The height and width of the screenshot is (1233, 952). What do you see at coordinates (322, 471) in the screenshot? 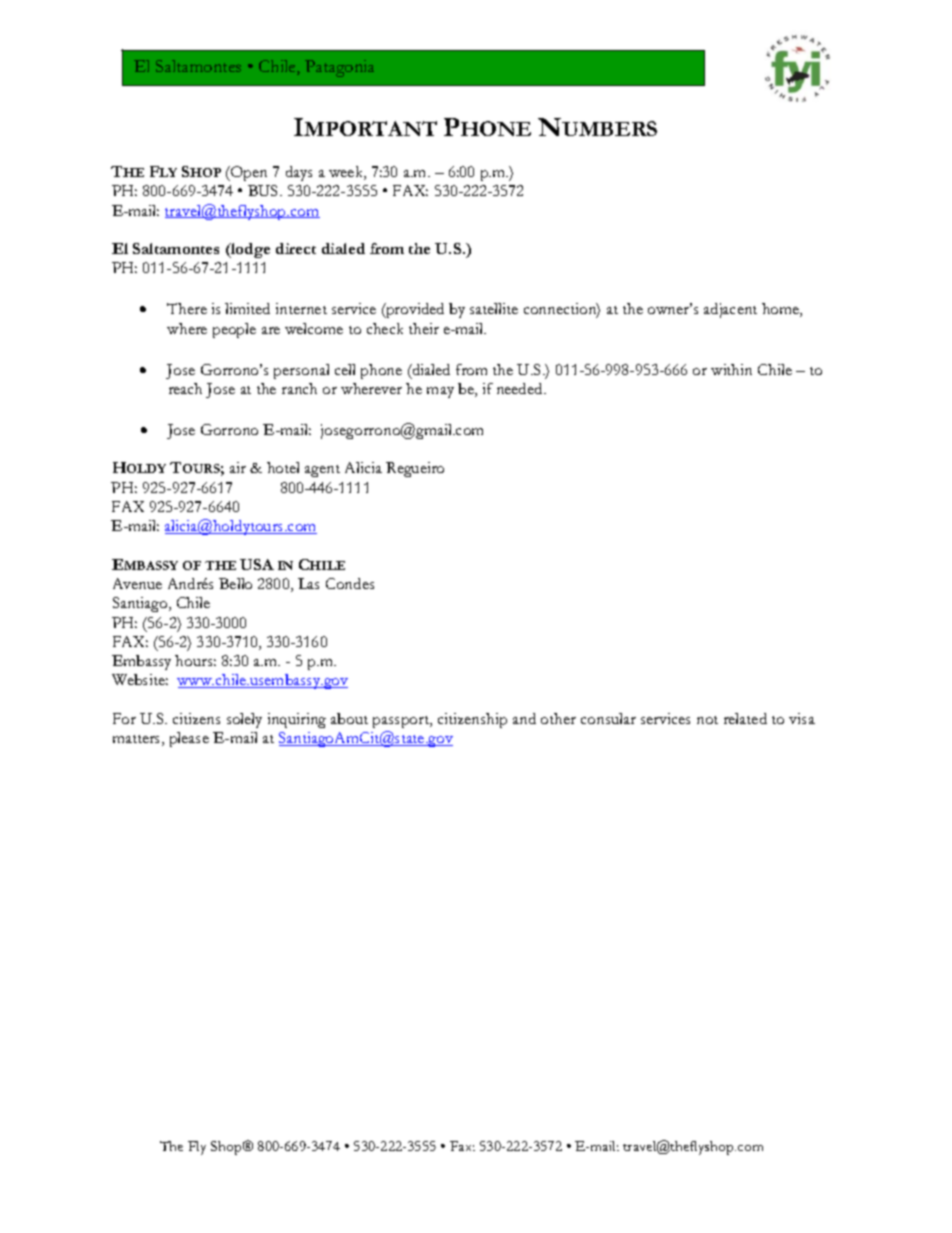
I see `agent` at bounding box center [322, 471].
